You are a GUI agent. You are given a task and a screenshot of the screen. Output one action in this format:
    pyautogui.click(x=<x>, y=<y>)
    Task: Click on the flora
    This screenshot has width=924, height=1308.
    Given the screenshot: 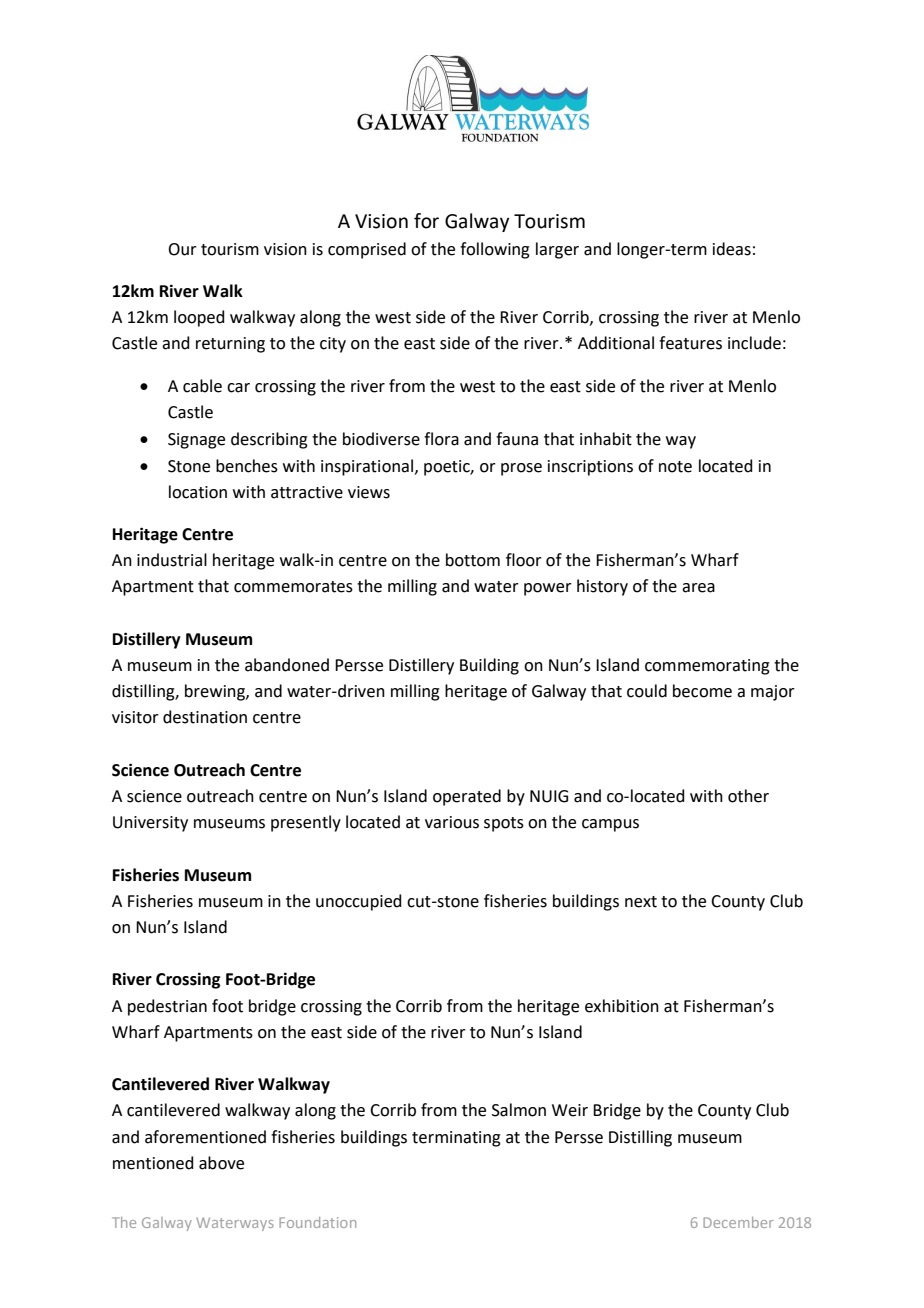 What is the action you would take?
    pyautogui.click(x=441, y=439)
